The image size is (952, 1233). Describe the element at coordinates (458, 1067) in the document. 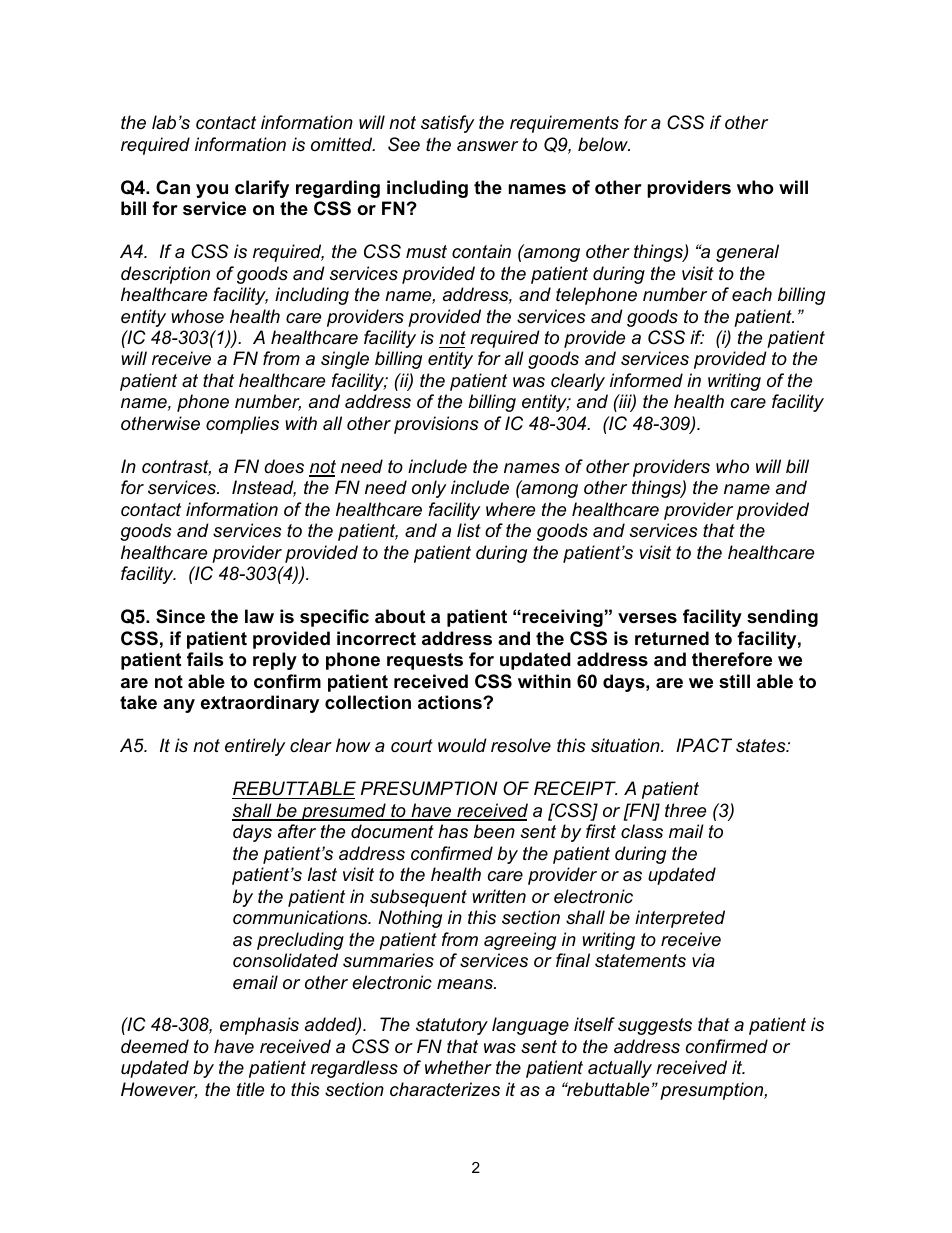

I see `whether` at that location.
